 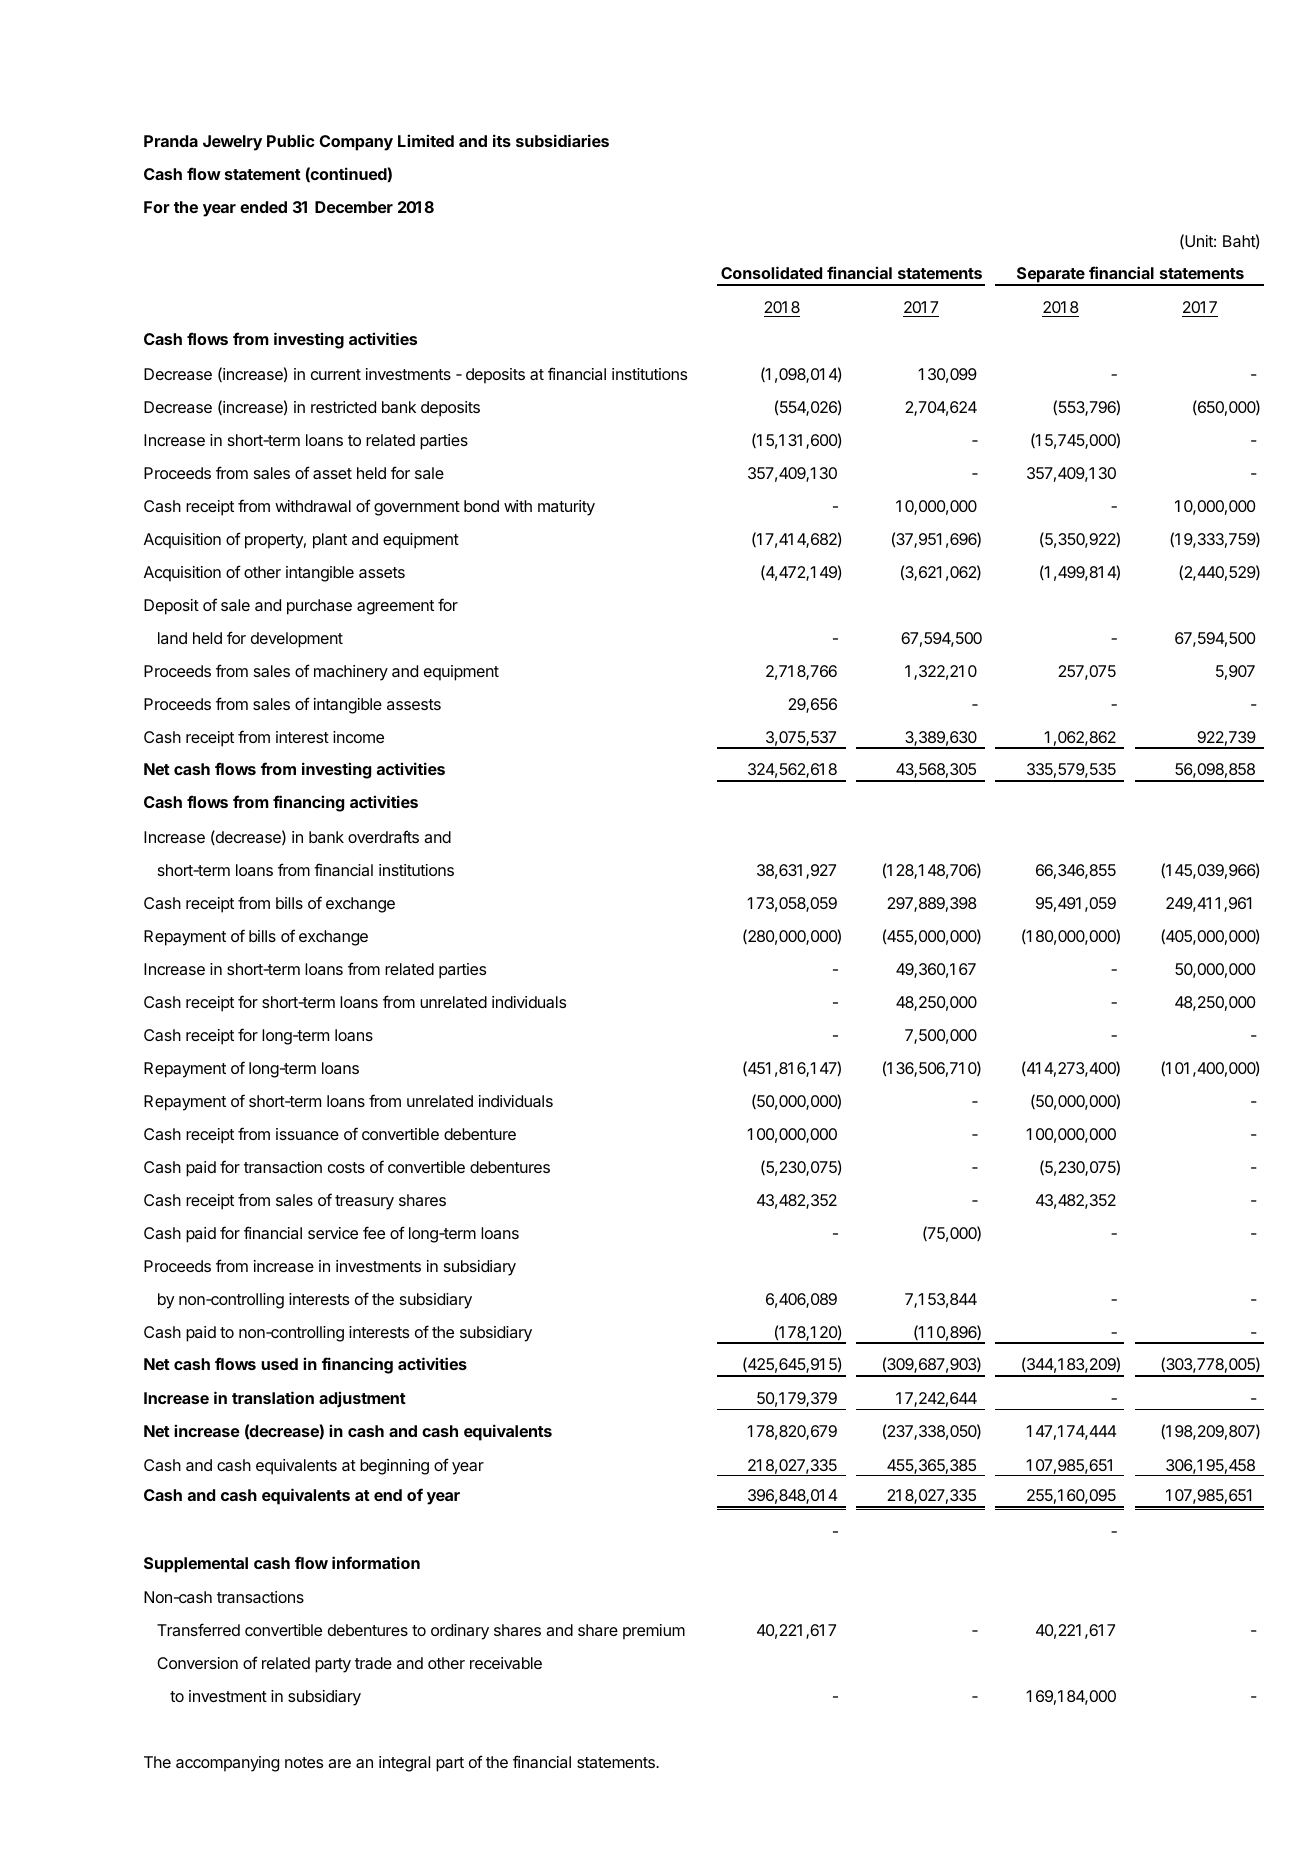 I want to click on ended, so click(x=263, y=207).
